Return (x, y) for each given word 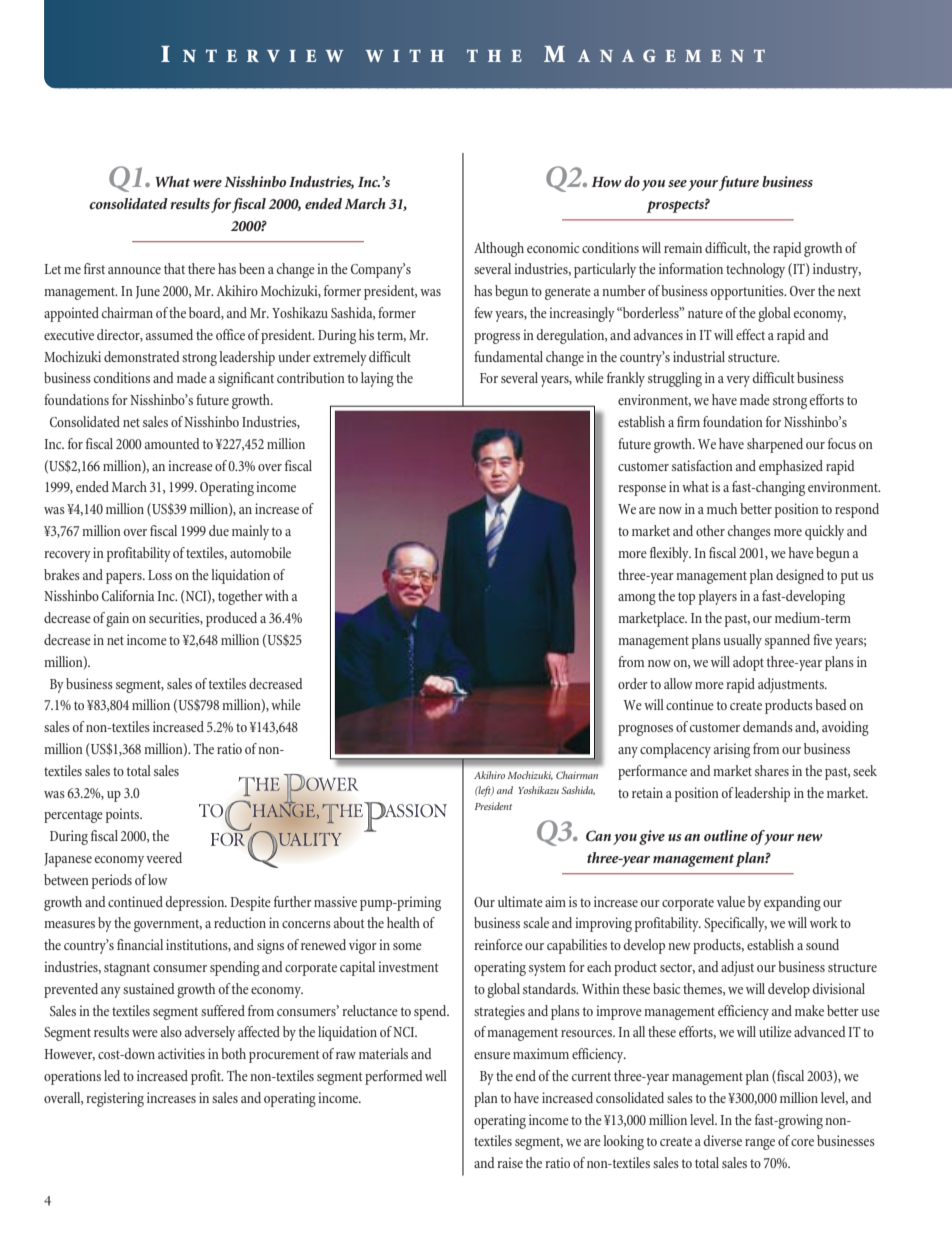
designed (800, 576)
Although (499, 249)
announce (134, 270)
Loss (160, 575)
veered (164, 857)
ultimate (520, 901)
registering (115, 1099)
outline (726, 835)
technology (755, 270)
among (637, 599)
